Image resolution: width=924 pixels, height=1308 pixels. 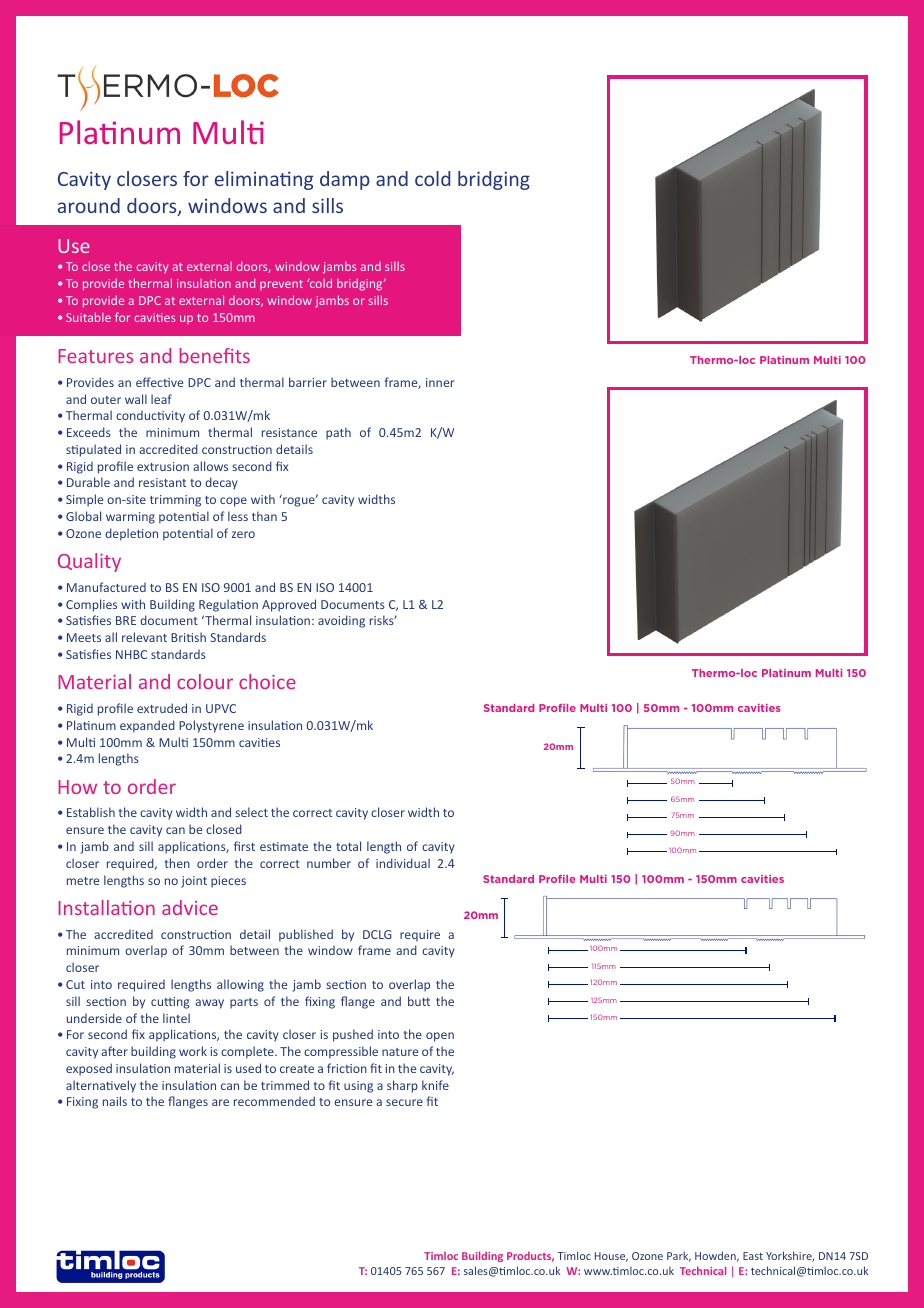 I want to click on around, so click(x=89, y=205).
